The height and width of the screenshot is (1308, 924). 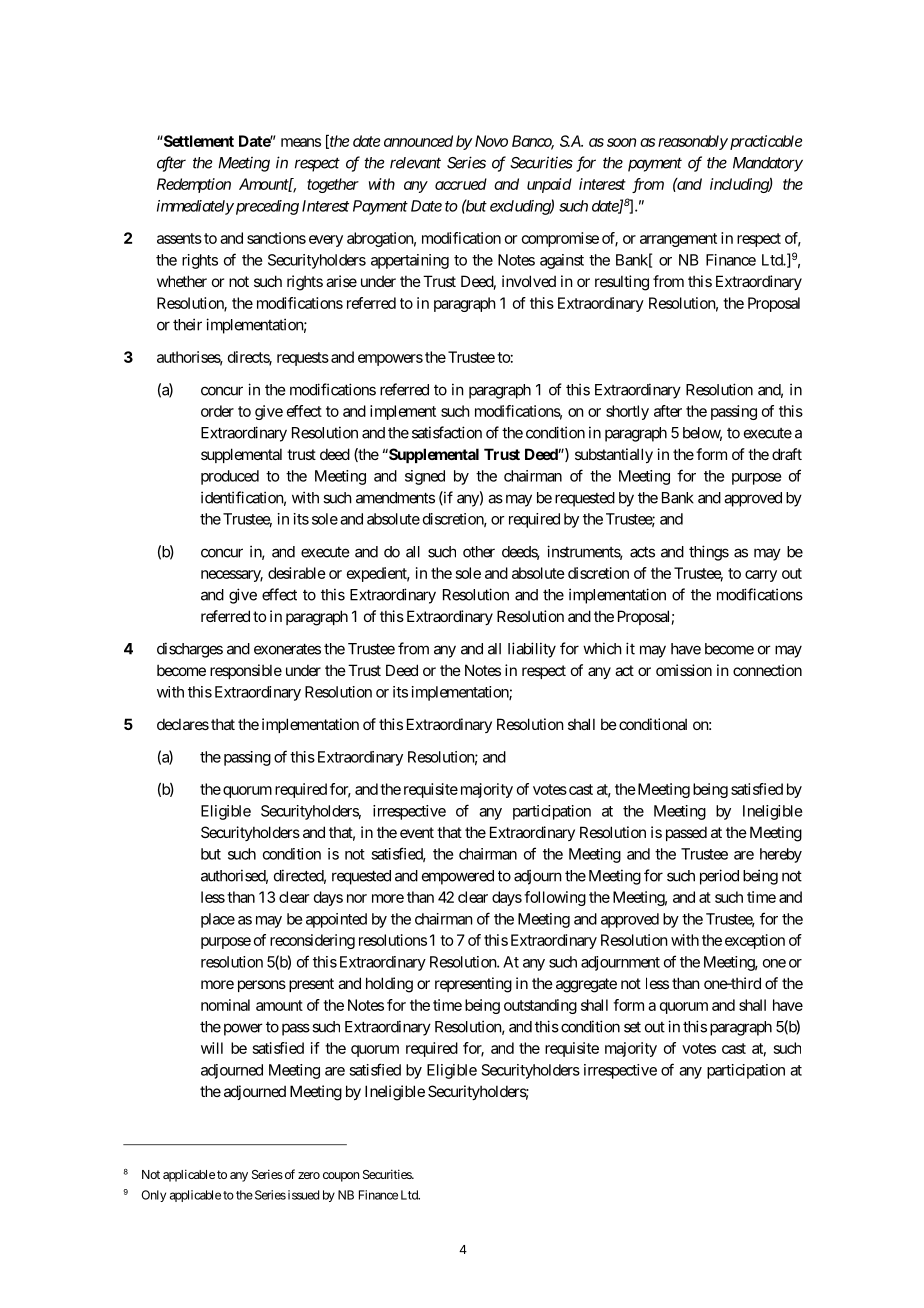 I want to click on carry, so click(x=761, y=576).
